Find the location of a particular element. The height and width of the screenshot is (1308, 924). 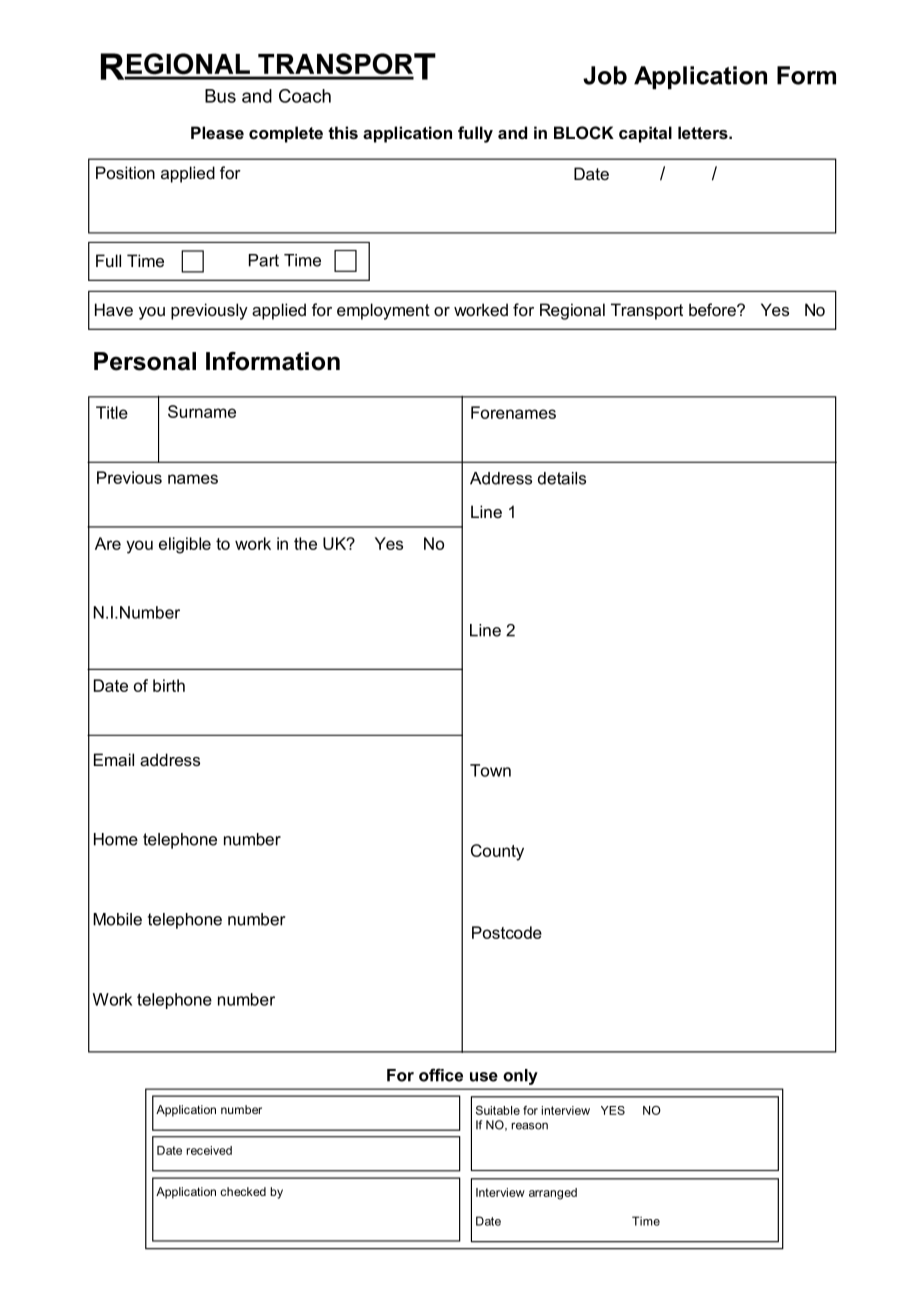

office is located at coordinates (441, 1075).
